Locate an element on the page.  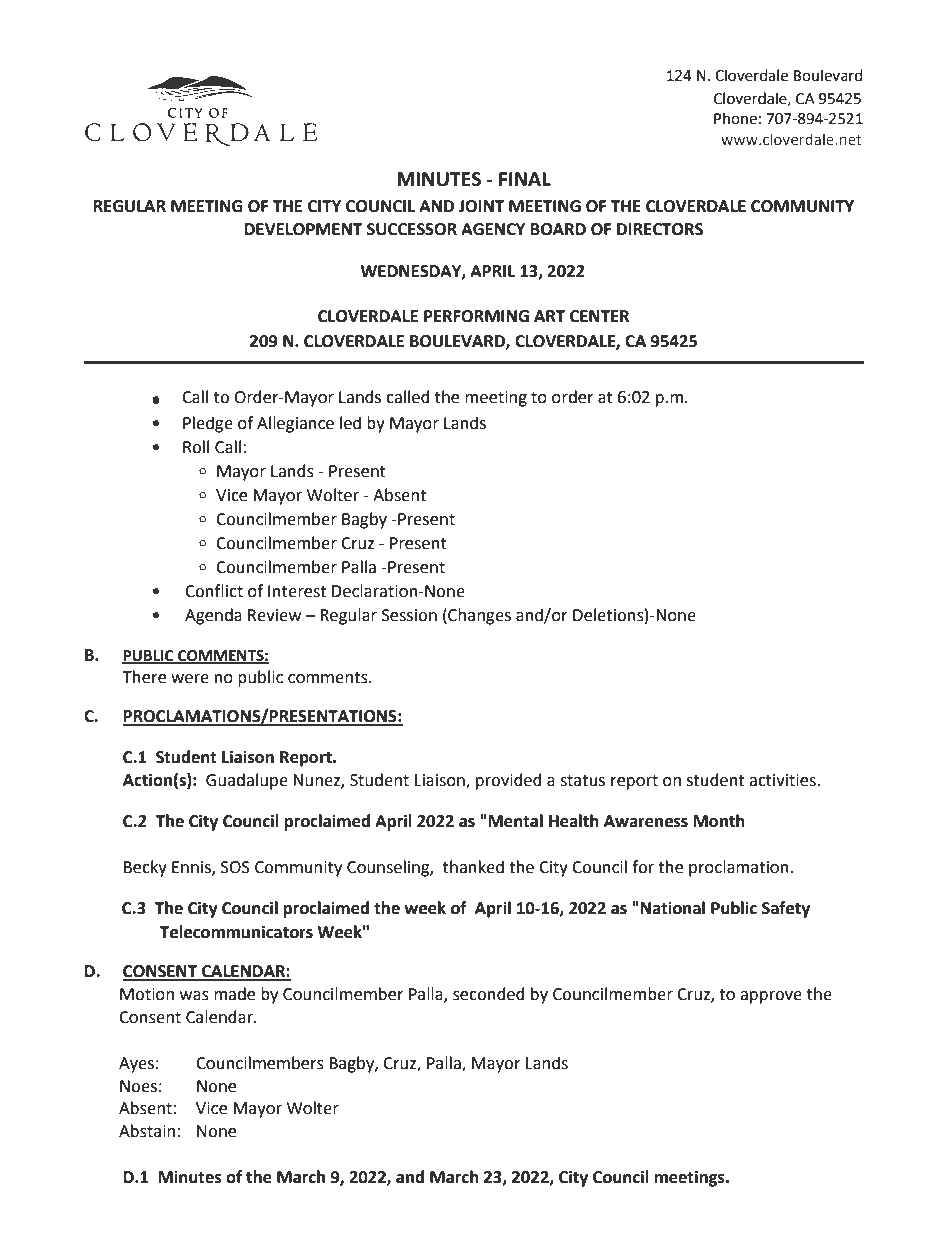
Roll is located at coordinates (196, 447).
